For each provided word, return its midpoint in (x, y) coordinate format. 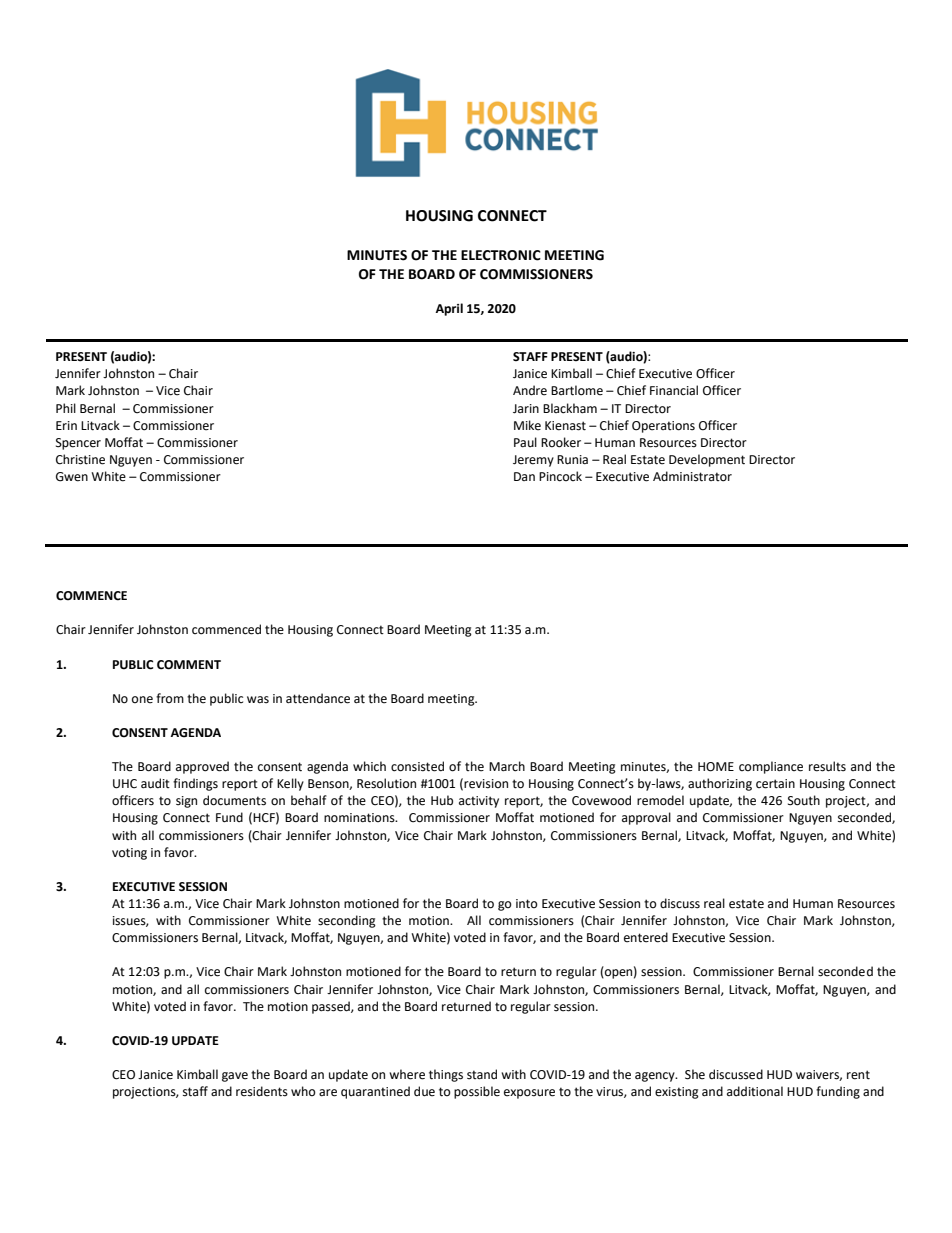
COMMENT (189, 665)
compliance (771, 767)
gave (235, 1077)
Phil (66, 408)
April (449, 309)
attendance (318, 698)
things (446, 1075)
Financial (674, 390)
